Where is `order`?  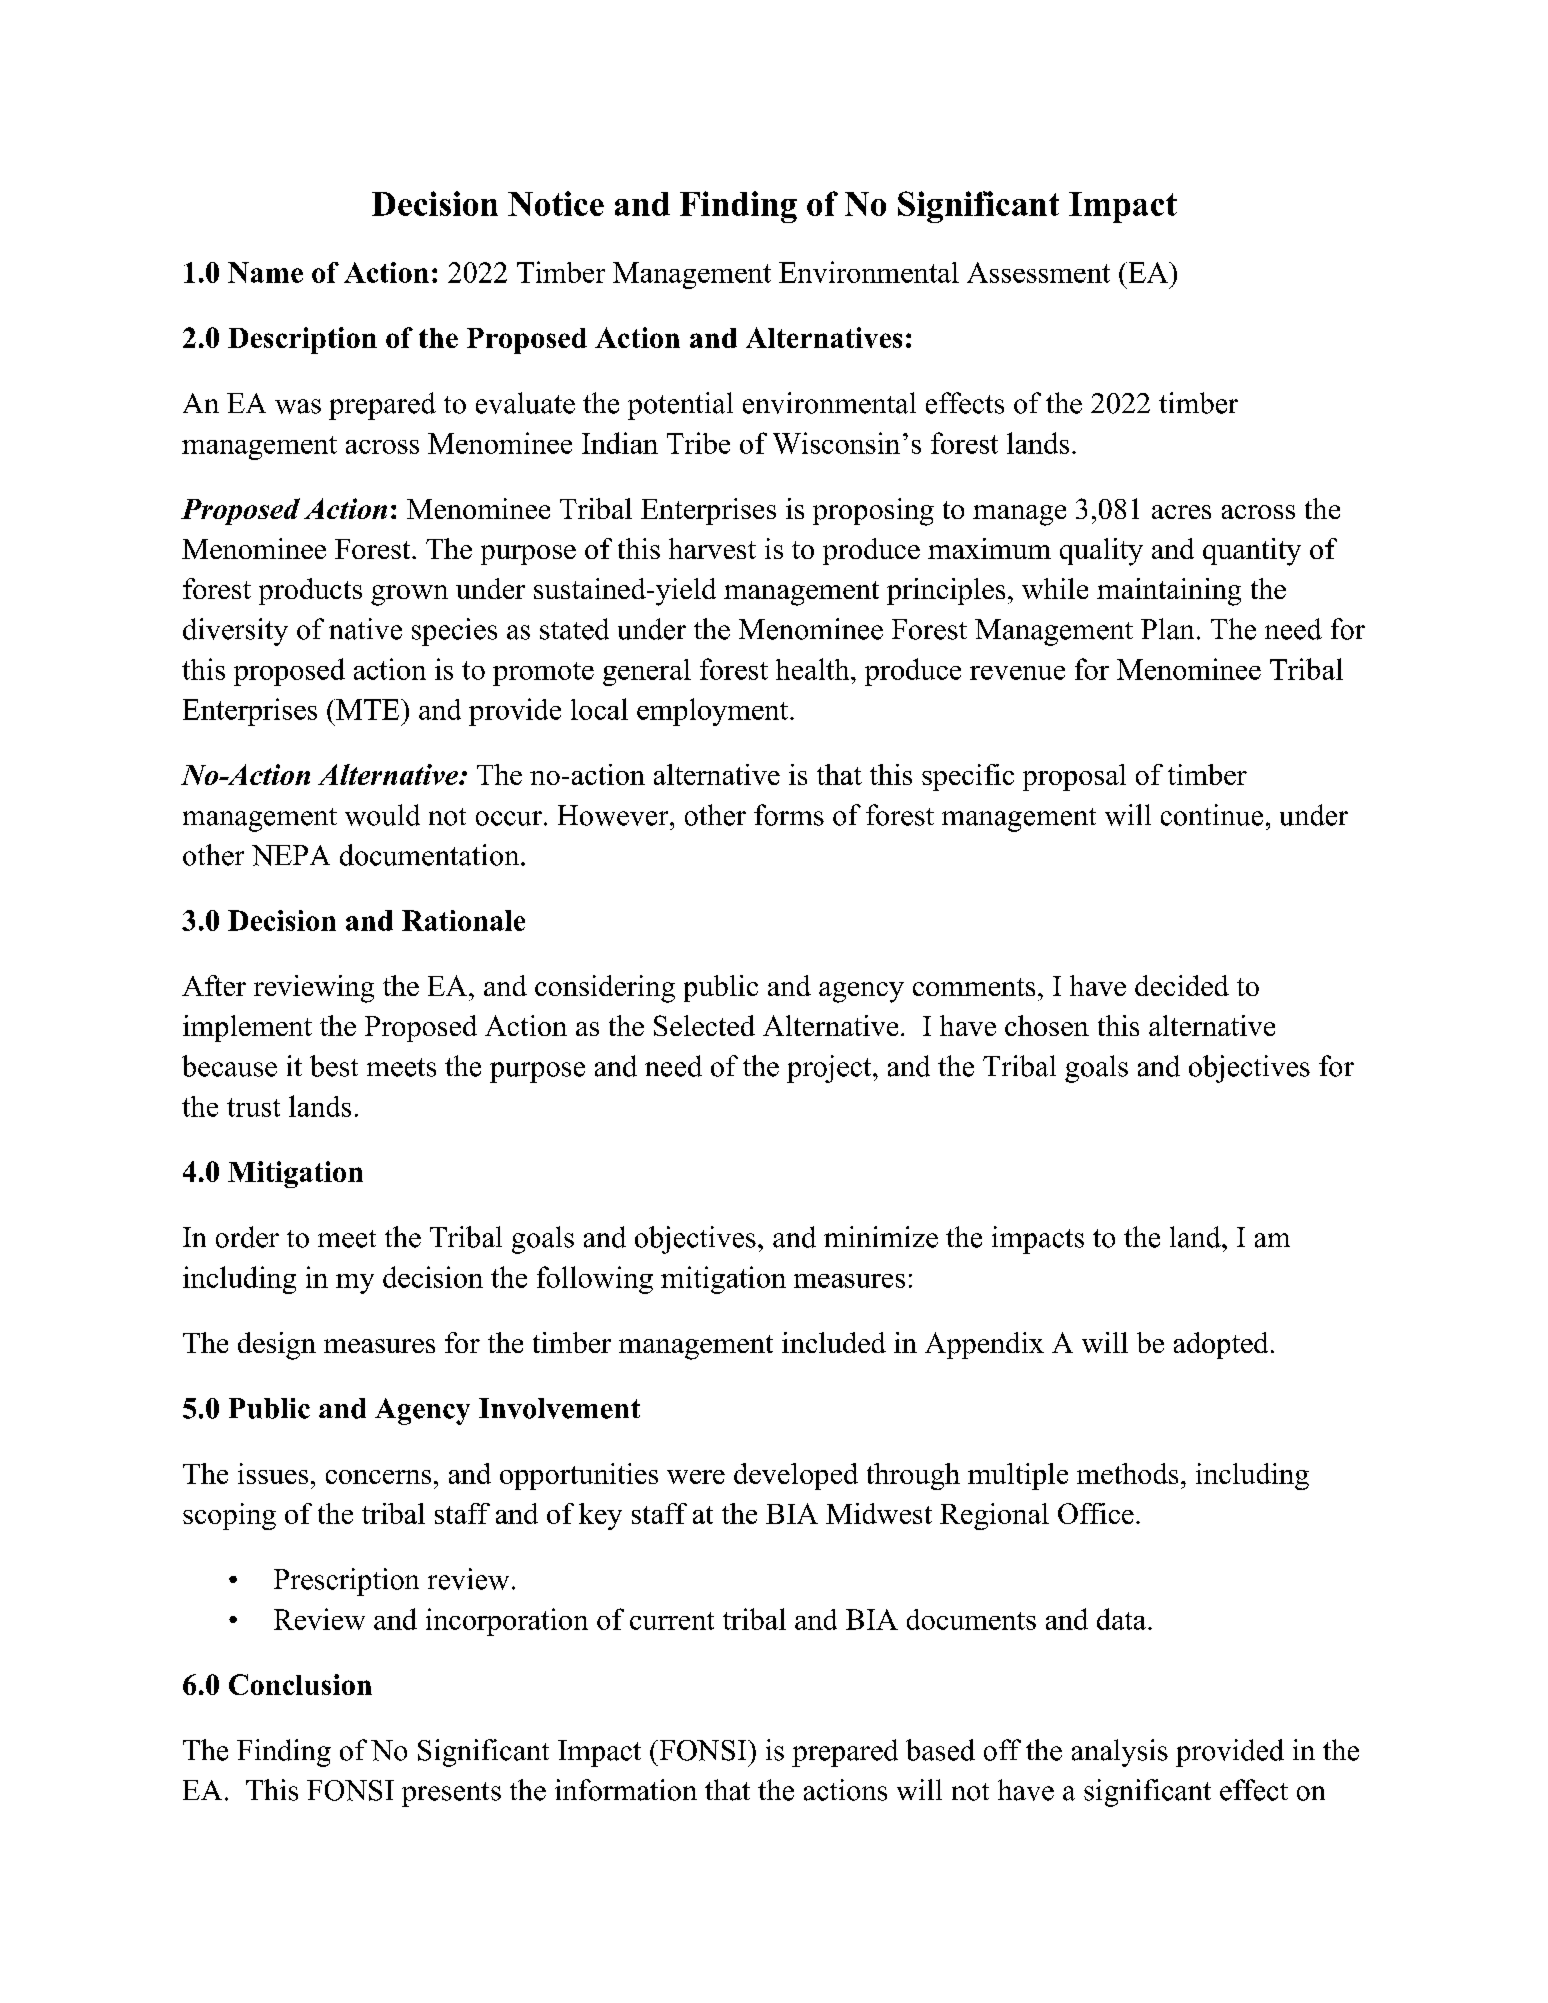 order is located at coordinates (247, 1237).
